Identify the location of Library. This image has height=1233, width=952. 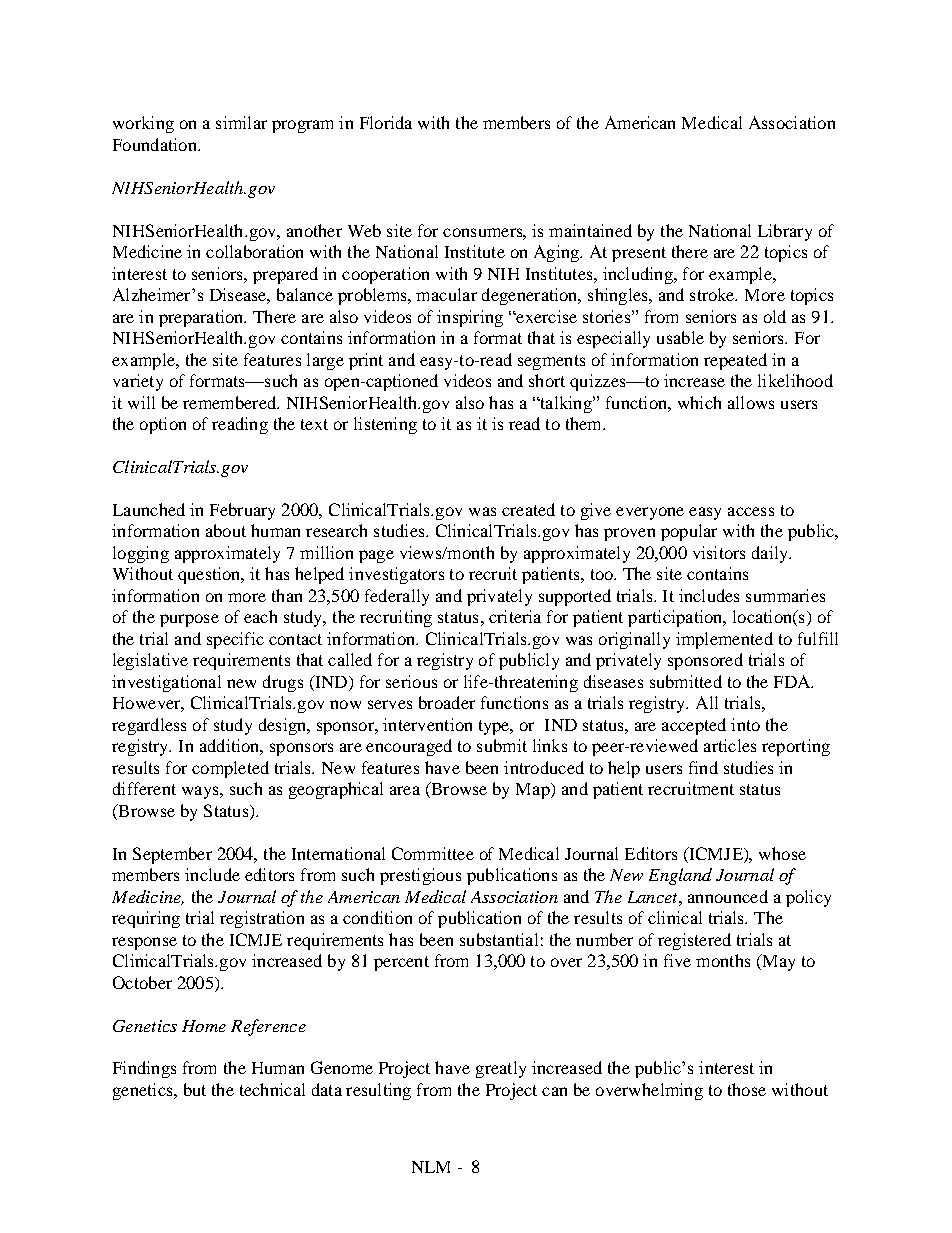
(785, 232).
